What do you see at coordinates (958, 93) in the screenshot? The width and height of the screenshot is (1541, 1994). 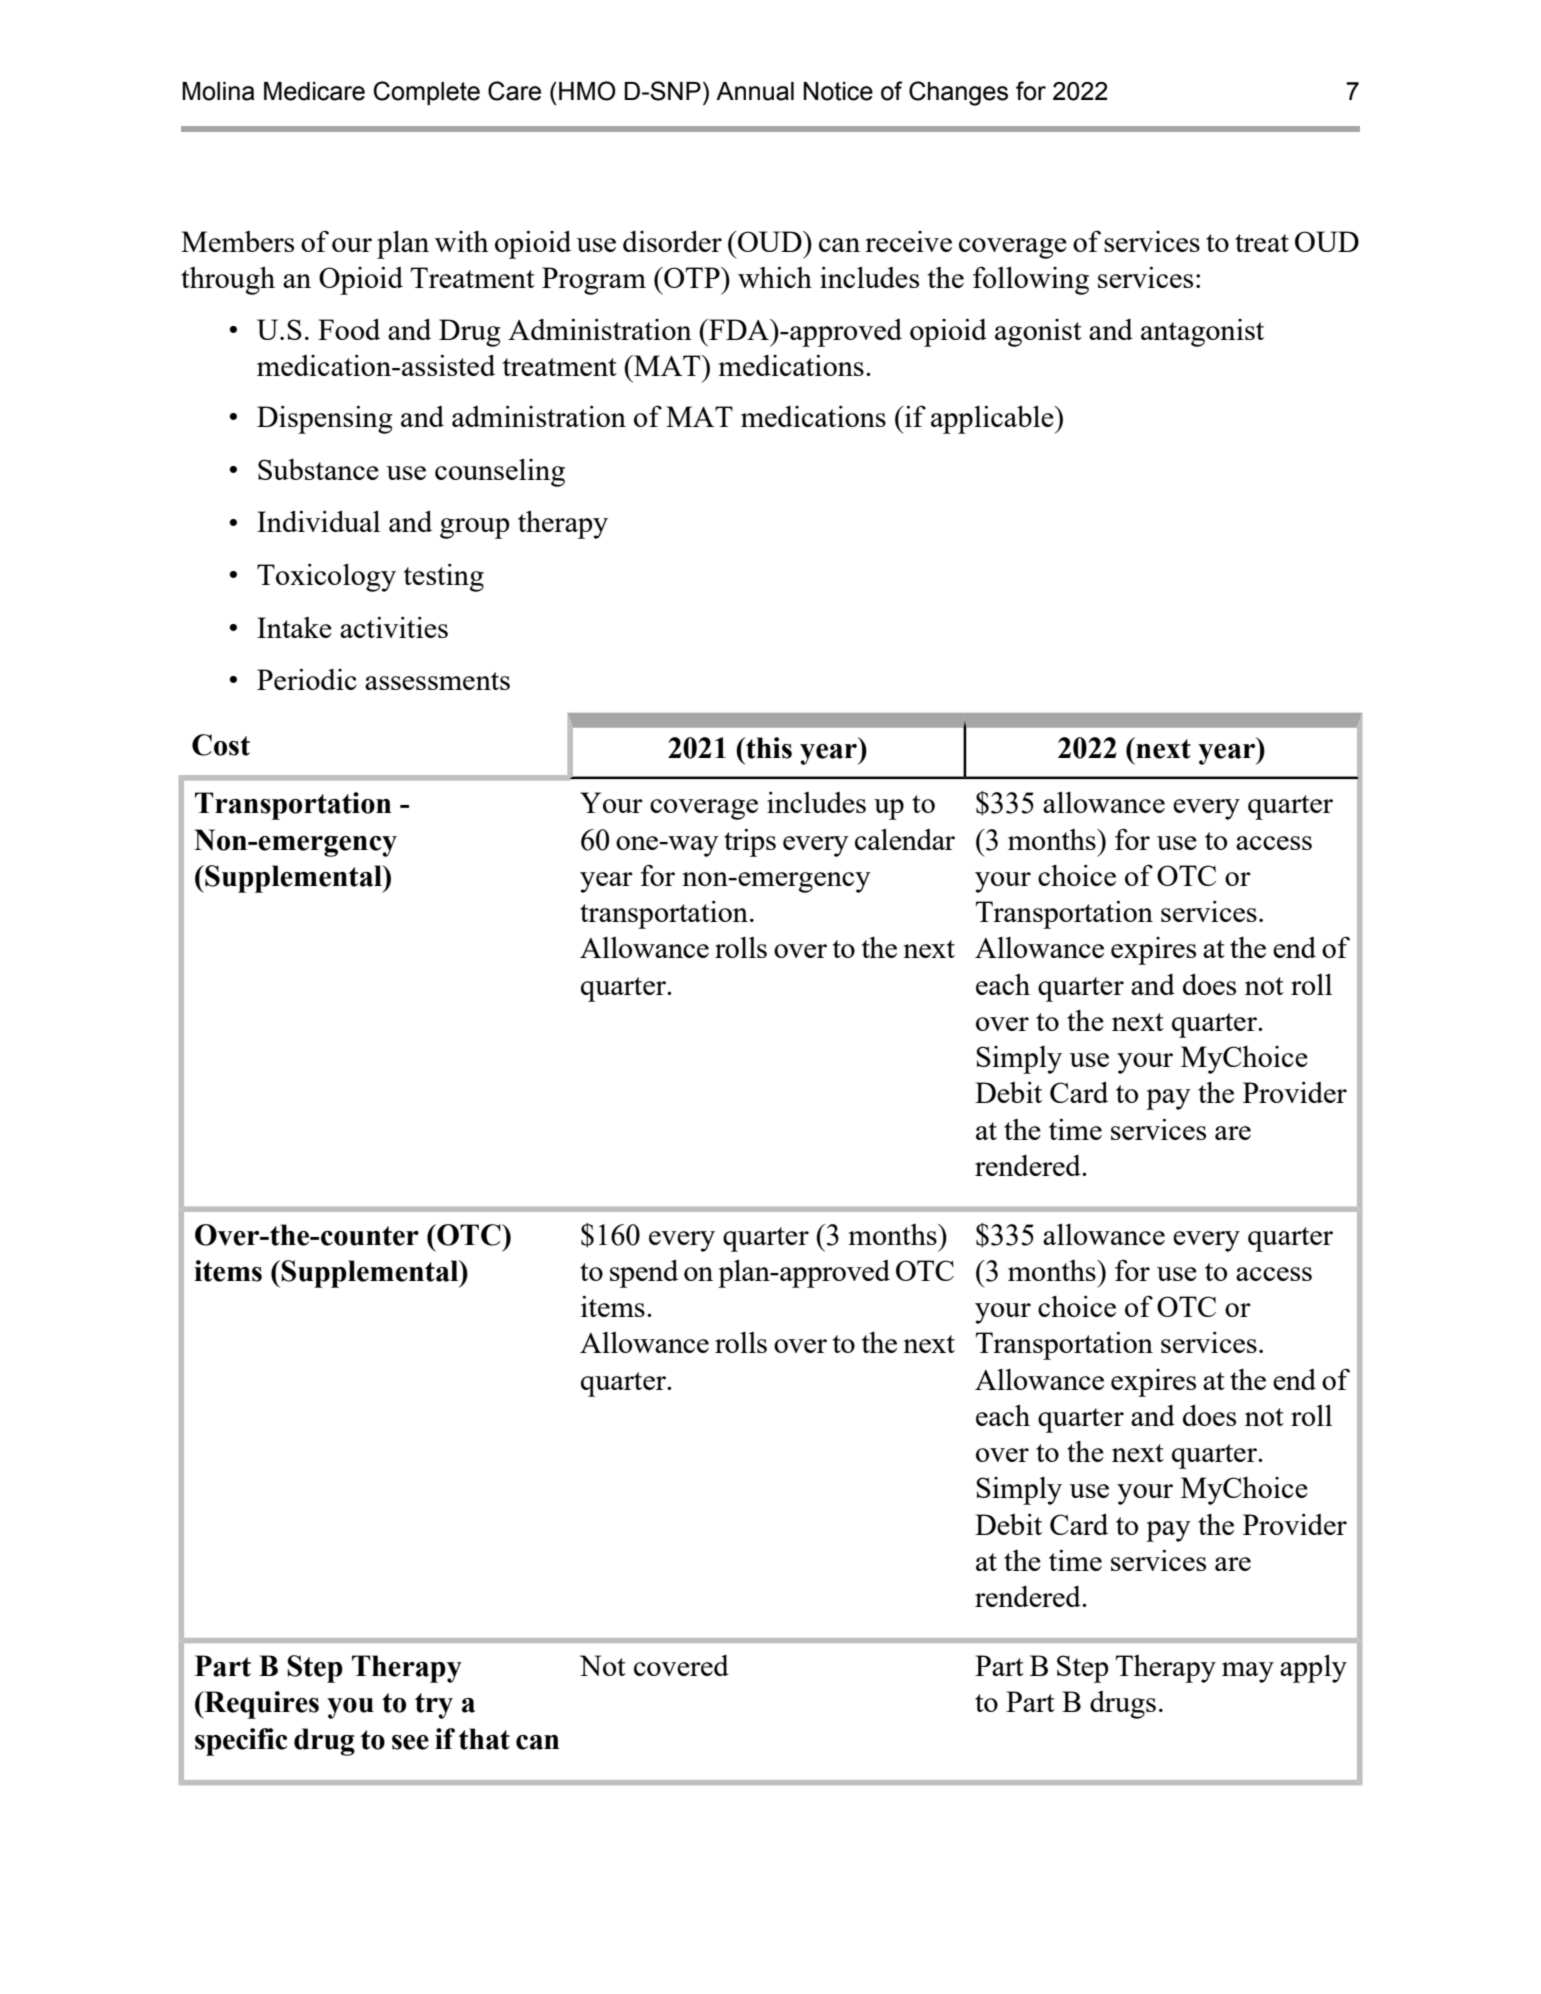 I see `Changes` at bounding box center [958, 93].
